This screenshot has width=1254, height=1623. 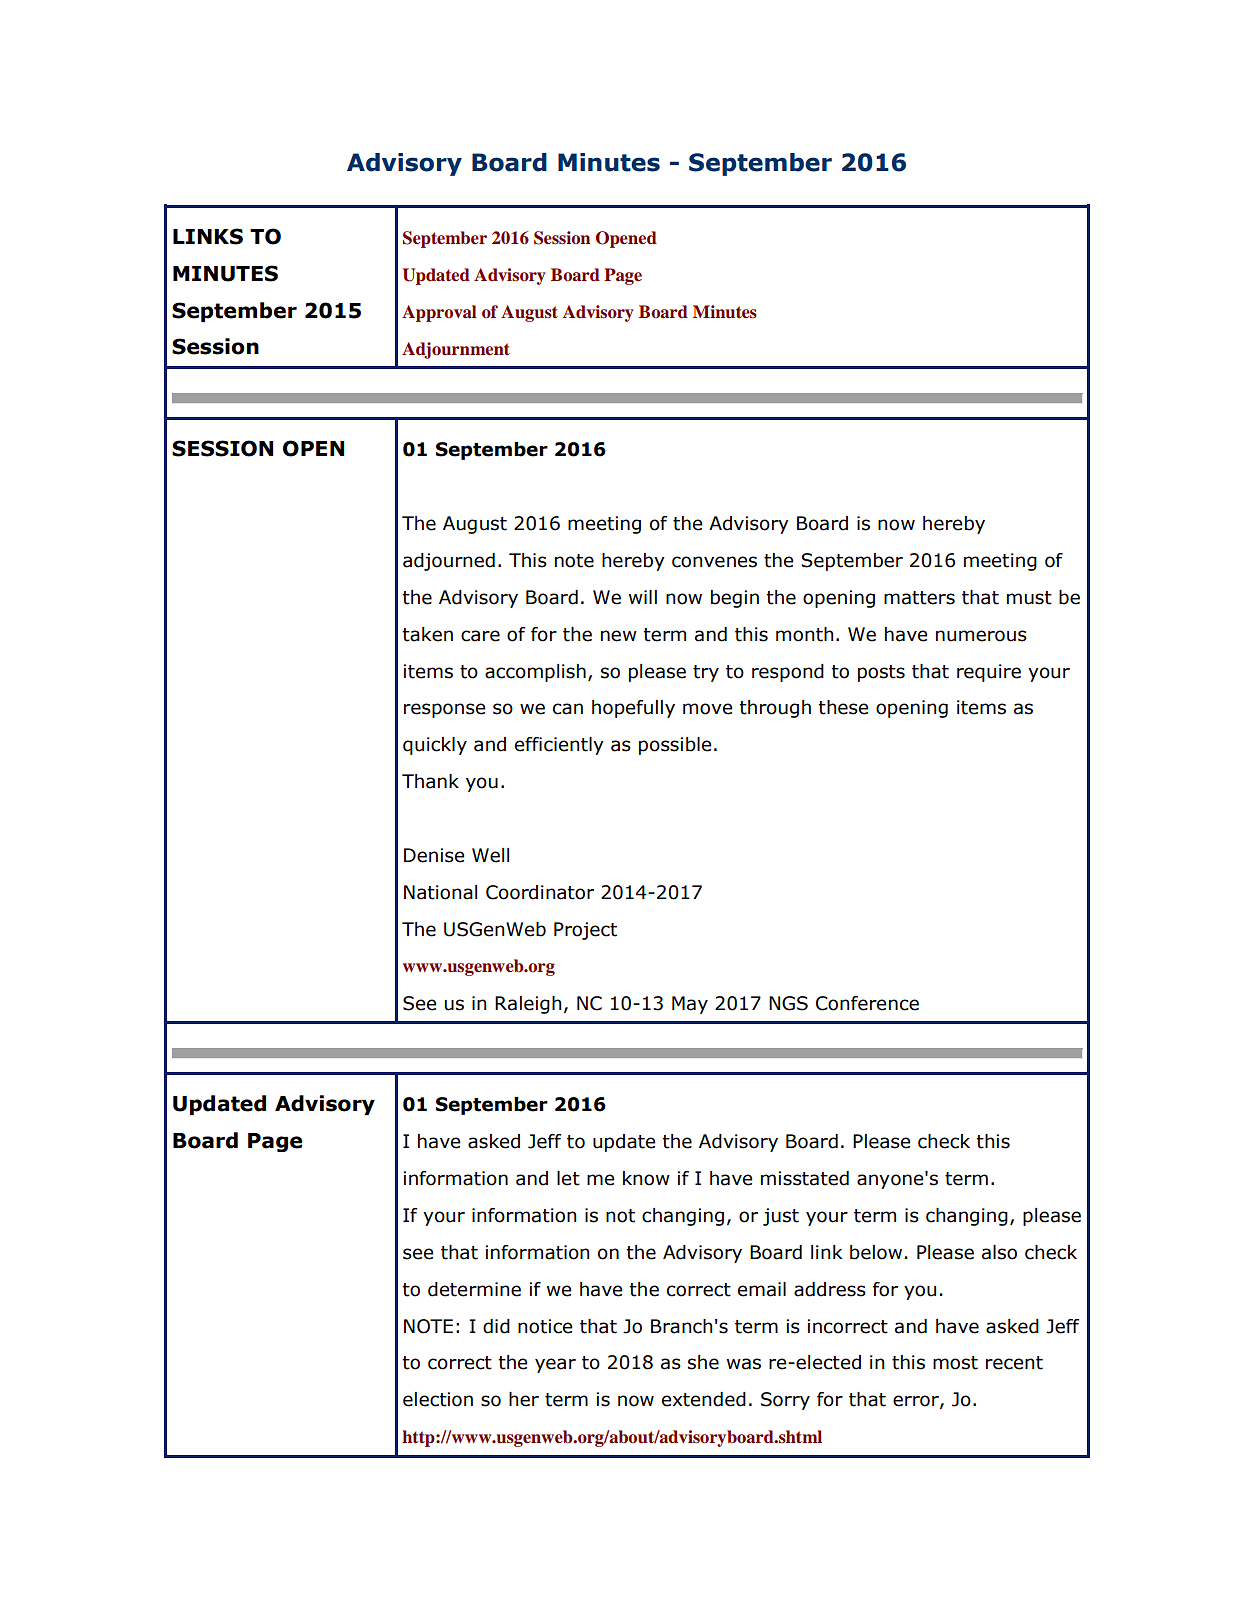 What do you see at coordinates (867, 1003) in the screenshot?
I see `Conference` at bounding box center [867, 1003].
